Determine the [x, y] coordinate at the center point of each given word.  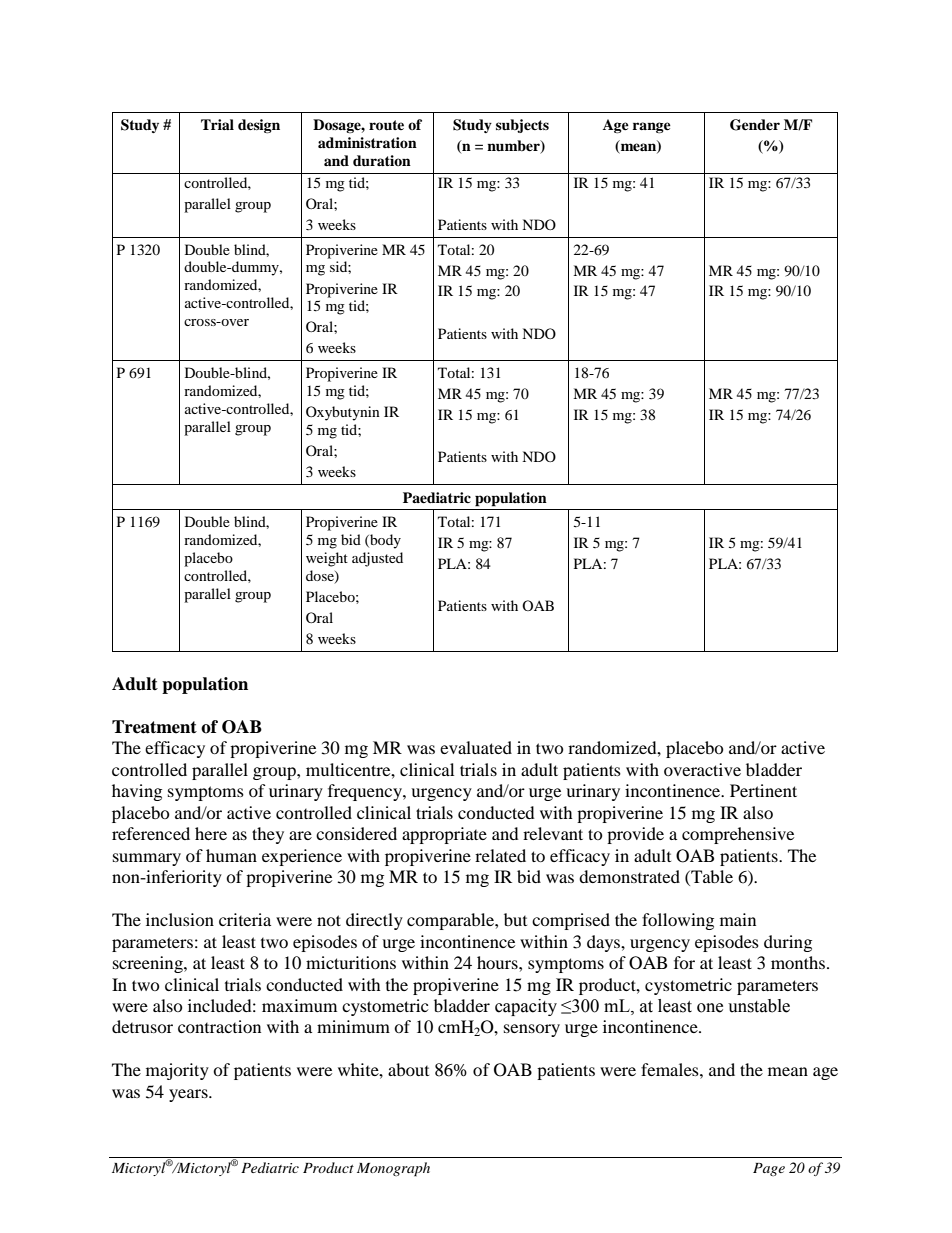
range [652, 127]
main [738, 919]
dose [321, 576]
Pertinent [763, 790]
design [259, 126]
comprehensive [738, 835]
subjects [522, 126]
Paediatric [437, 497]
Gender [755, 125]
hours [498, 962]
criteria [245, 919]
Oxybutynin [343, 413]
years [189, 1095]
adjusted [377, 559]
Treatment [154, 727]
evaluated [476, 747]
